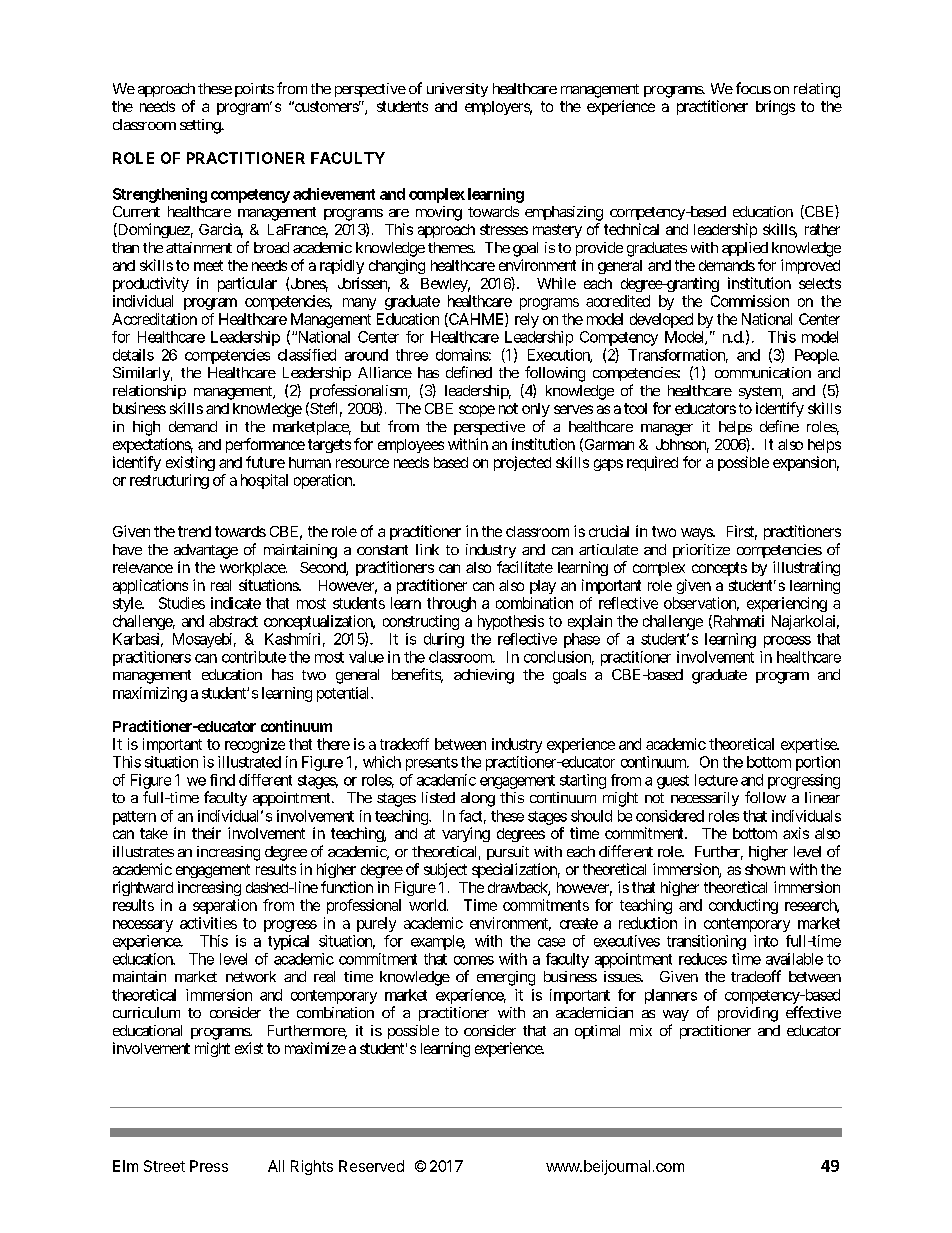 This screenshot has width=952, height=1233. I want to click on experiencing, so click(787, 604).
